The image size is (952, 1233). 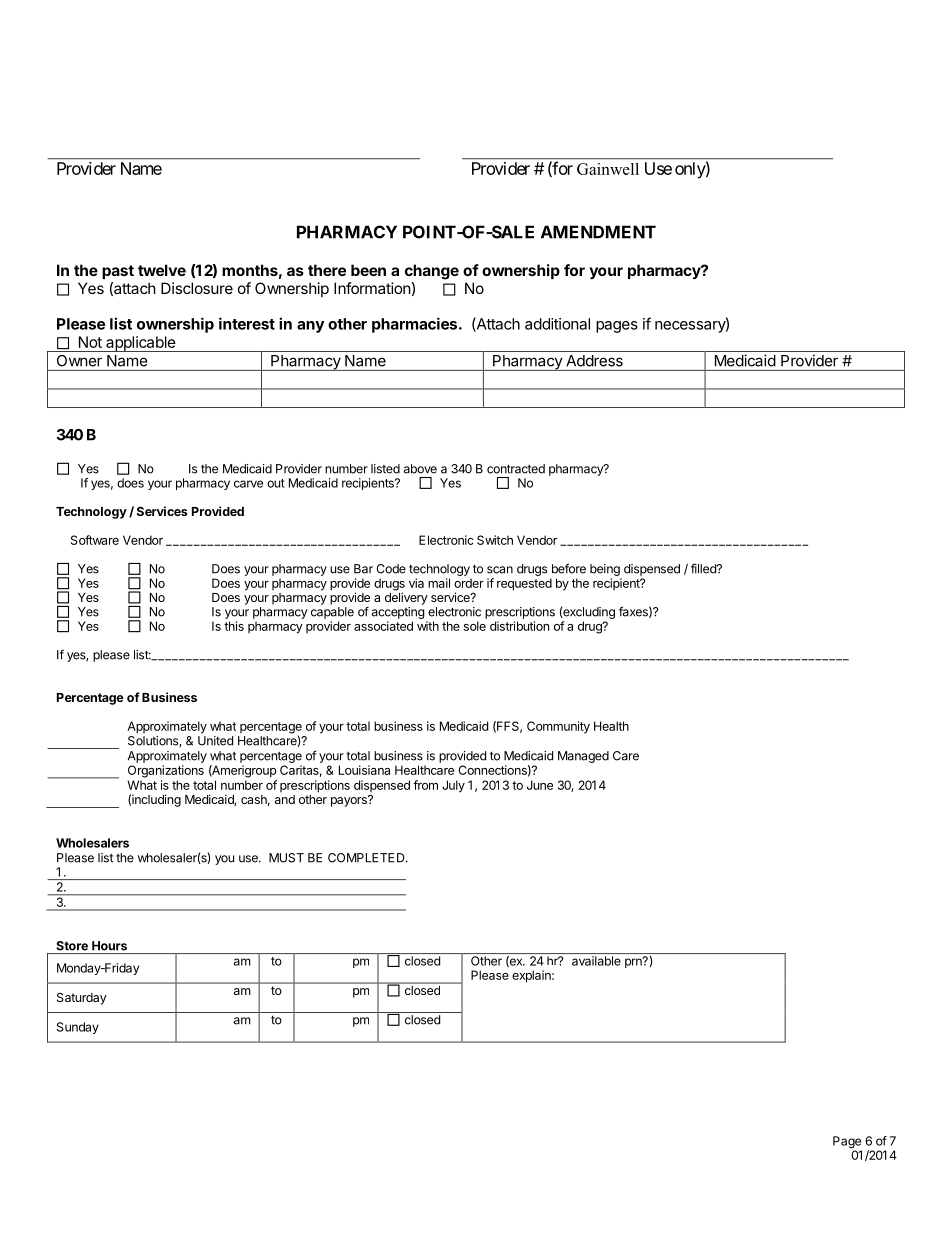 I want to click on this, so click(x=234, y=626).
